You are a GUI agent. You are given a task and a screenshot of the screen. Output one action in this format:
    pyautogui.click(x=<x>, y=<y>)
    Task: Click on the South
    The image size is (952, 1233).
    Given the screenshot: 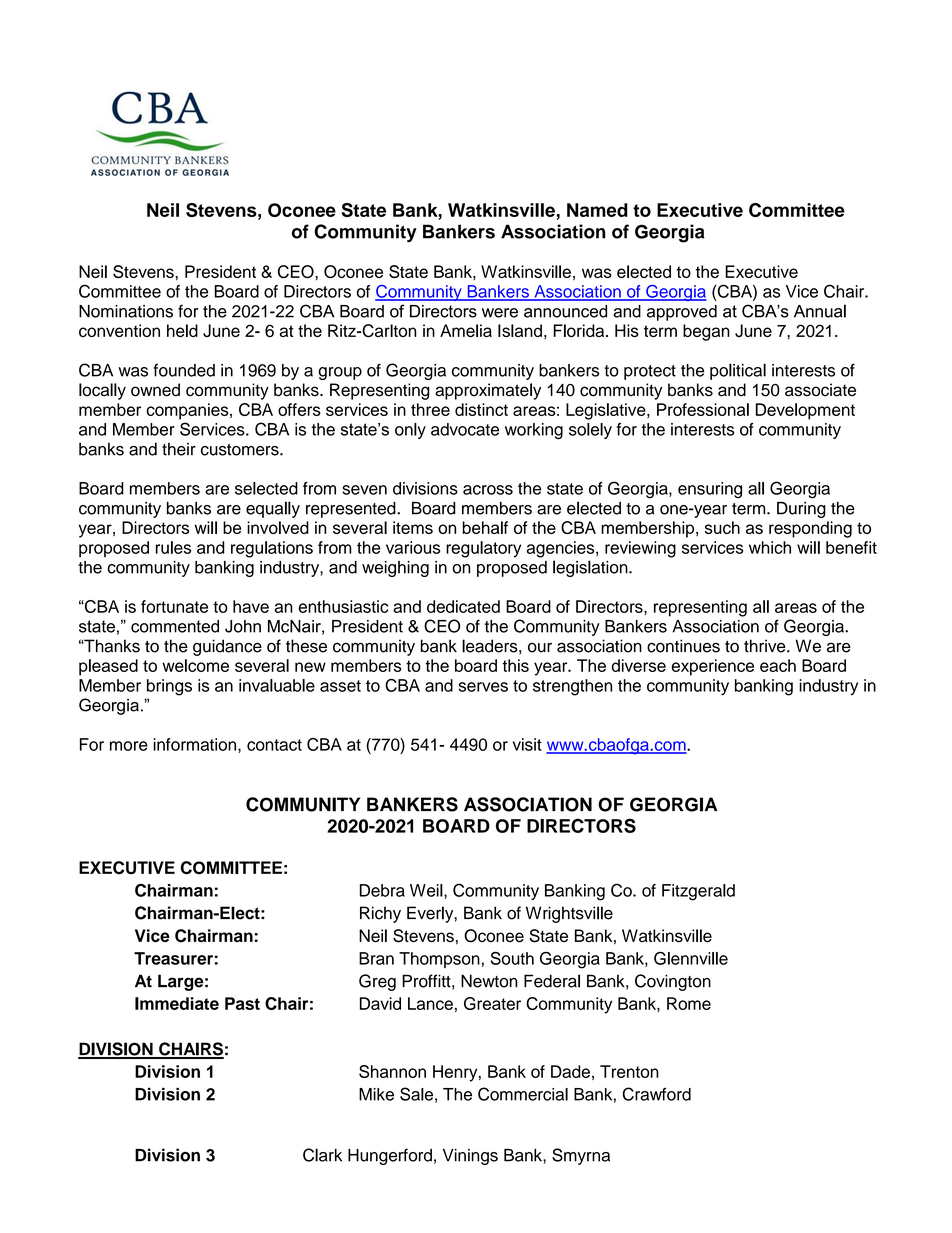 What is the action you would take?
    pyautogui.click(x=512, y=958)
